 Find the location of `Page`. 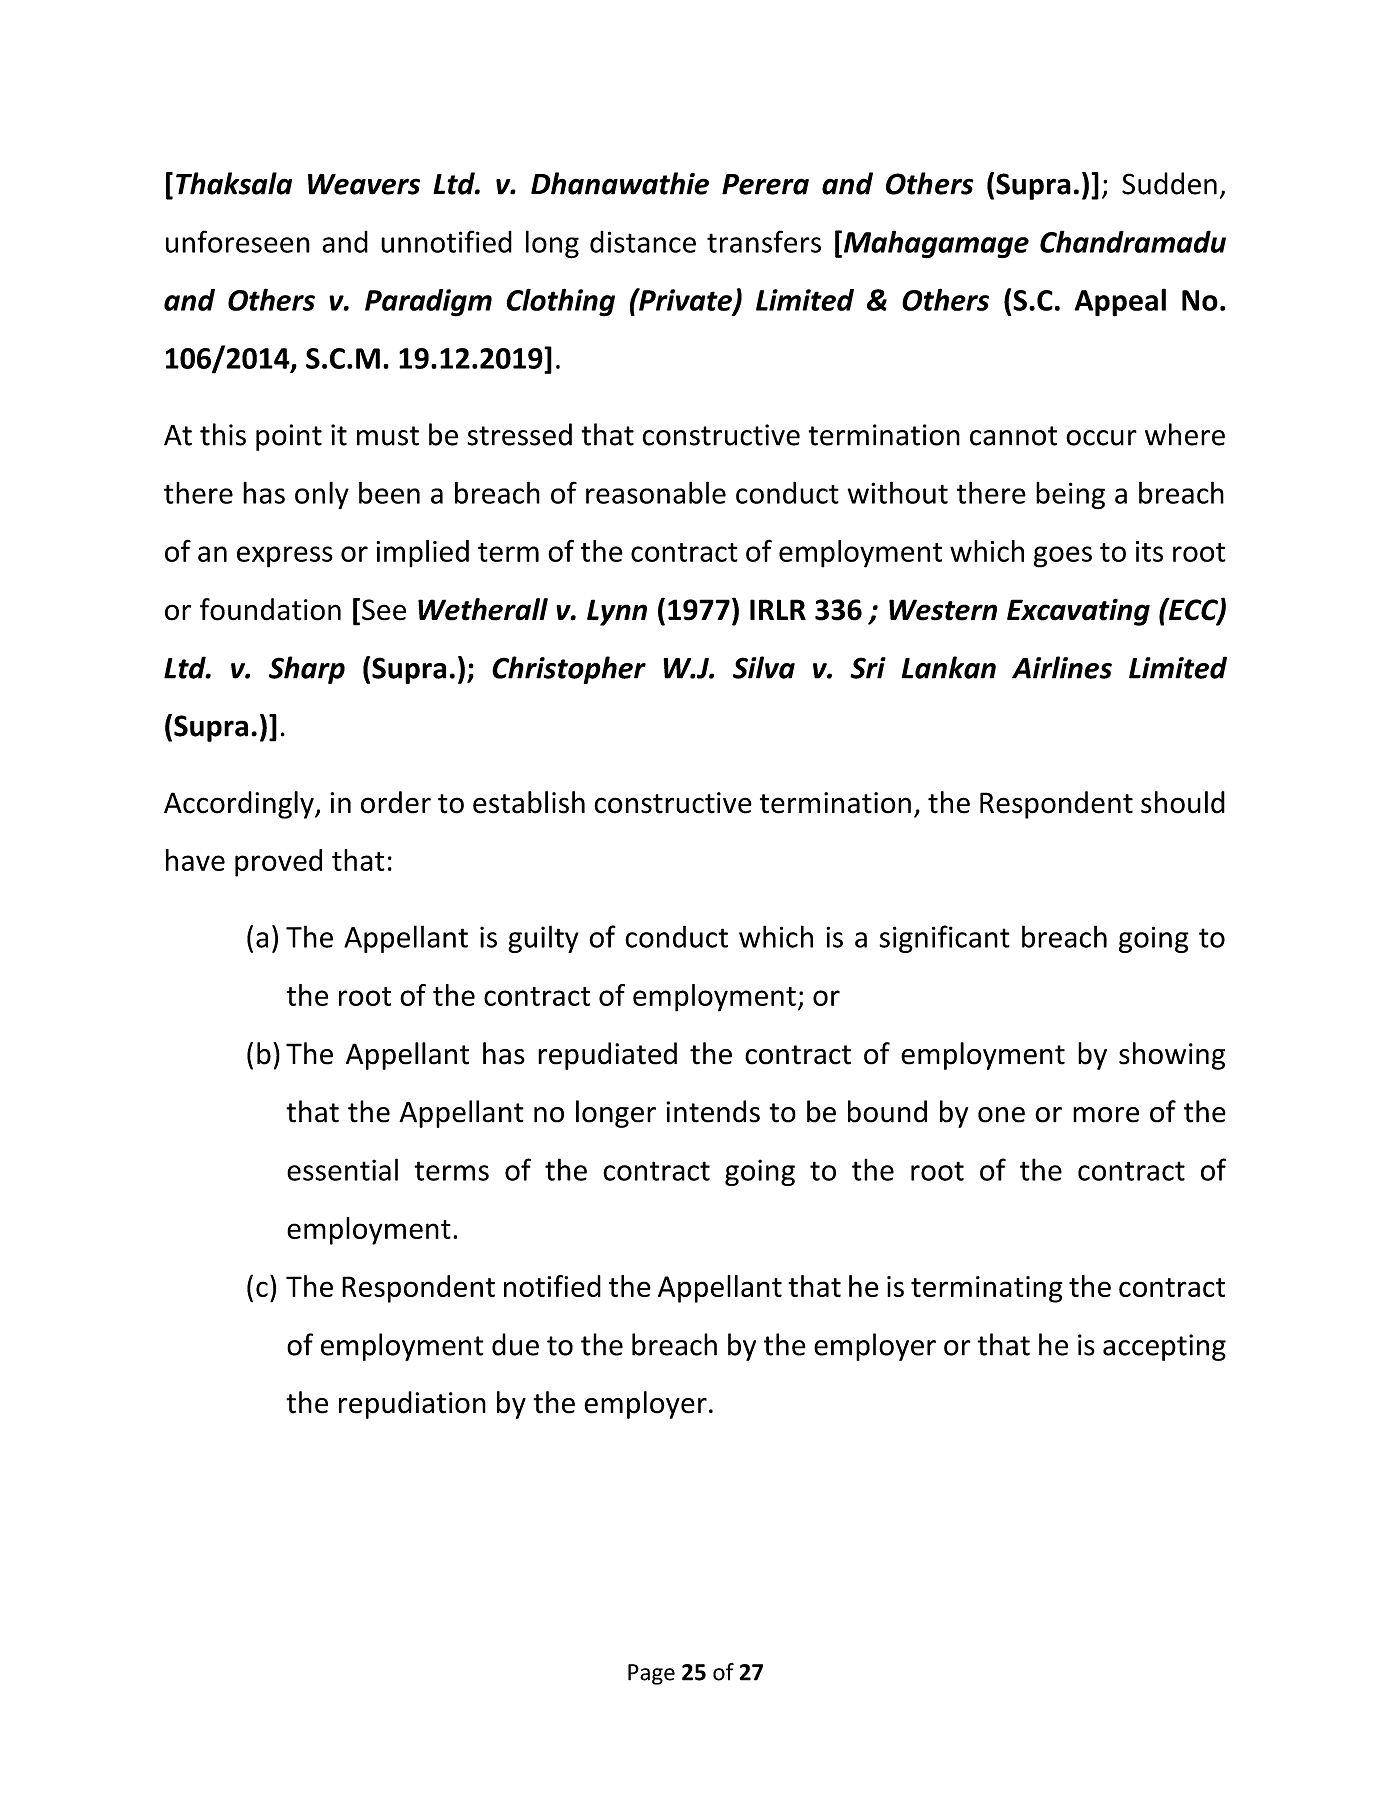

Page is located at coordinates (651, 1674).
